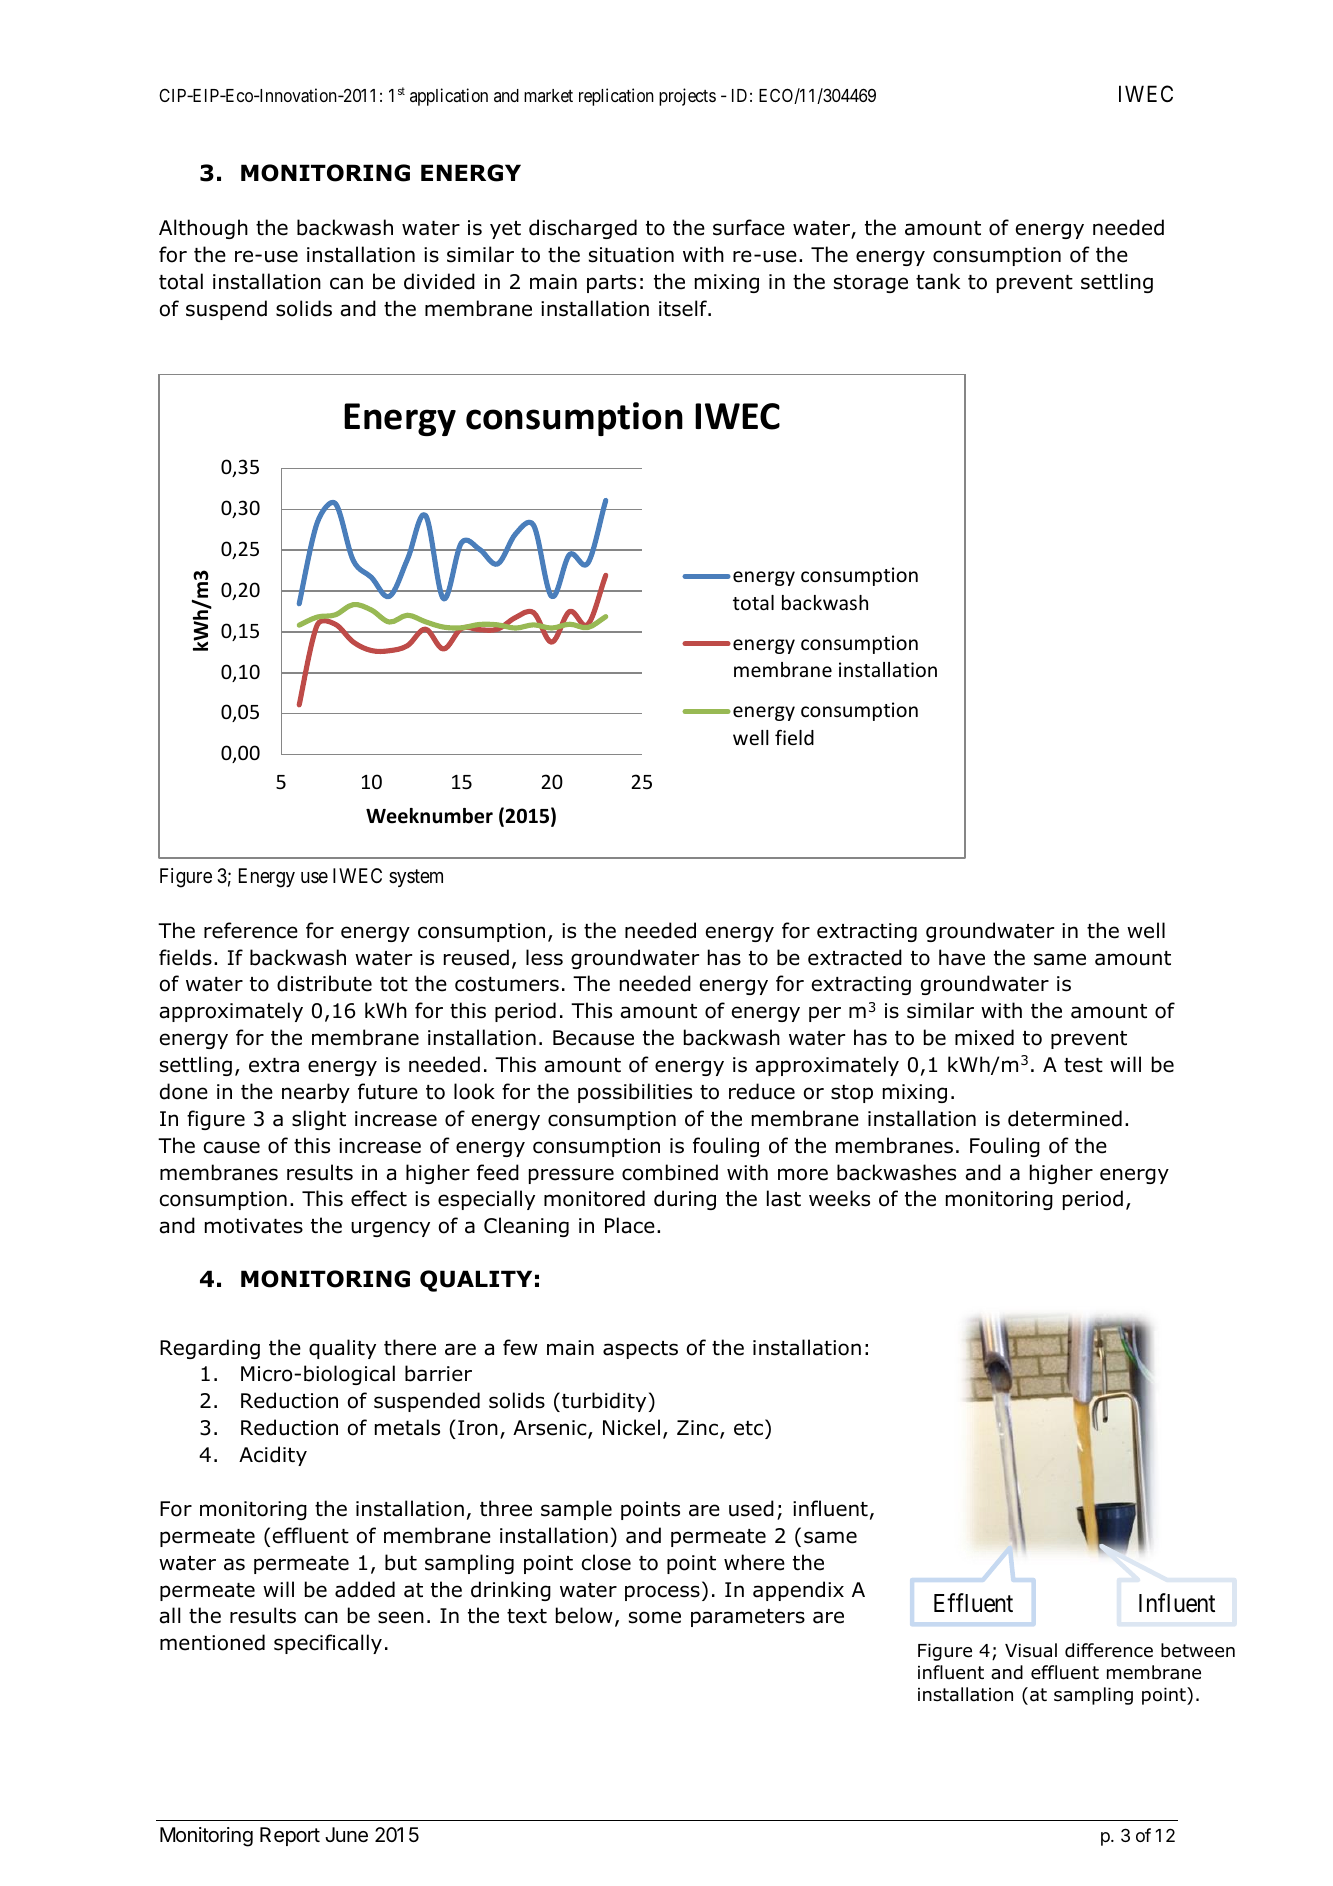 The width and height of the screenshot is (1333, 1886). What do you see at coordinates (254, 1226) in the screenshot?
I see `motivates` at bounding box center [254, 1226].
